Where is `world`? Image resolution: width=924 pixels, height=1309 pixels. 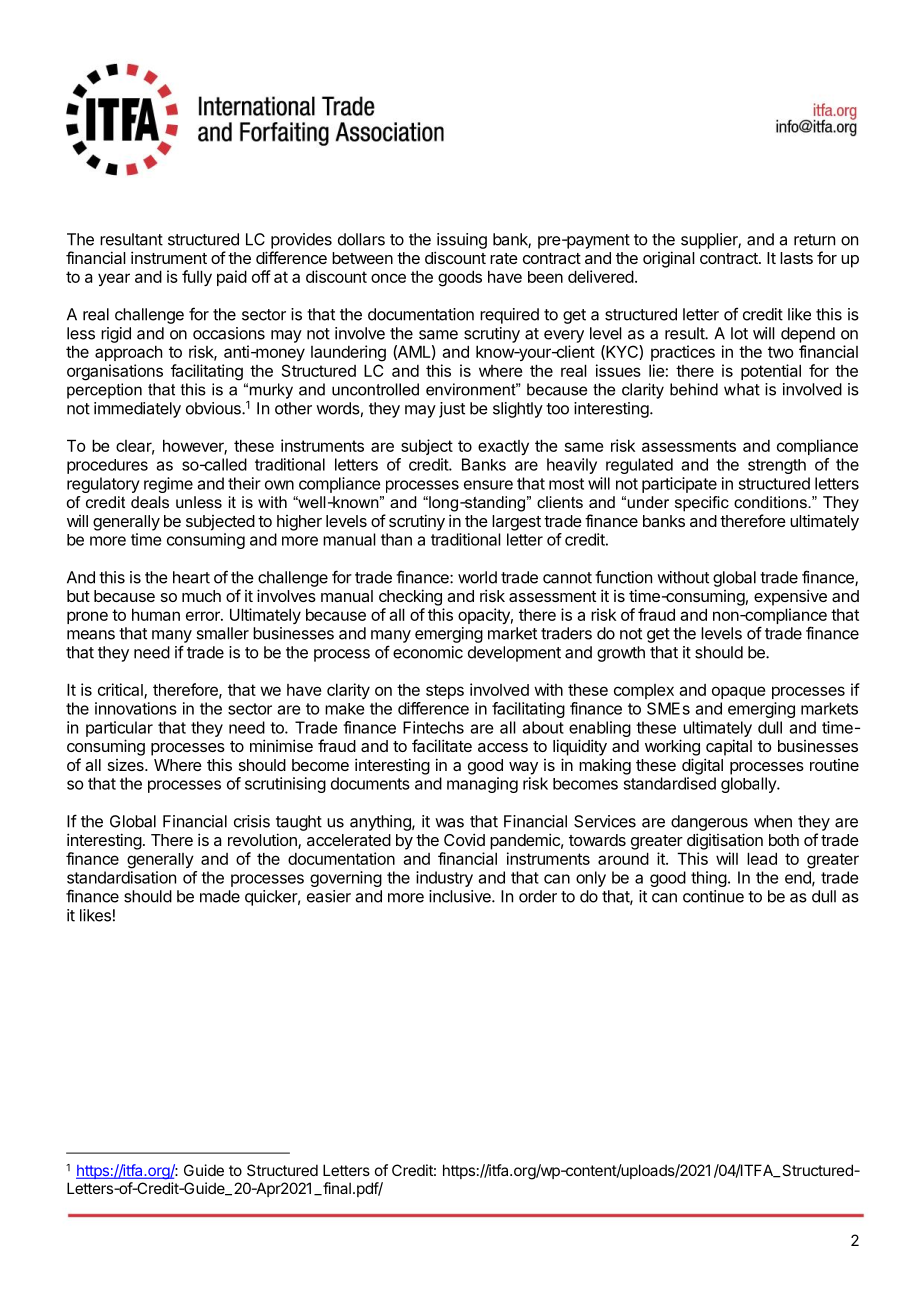 world is located at coordinates (477, 577).
